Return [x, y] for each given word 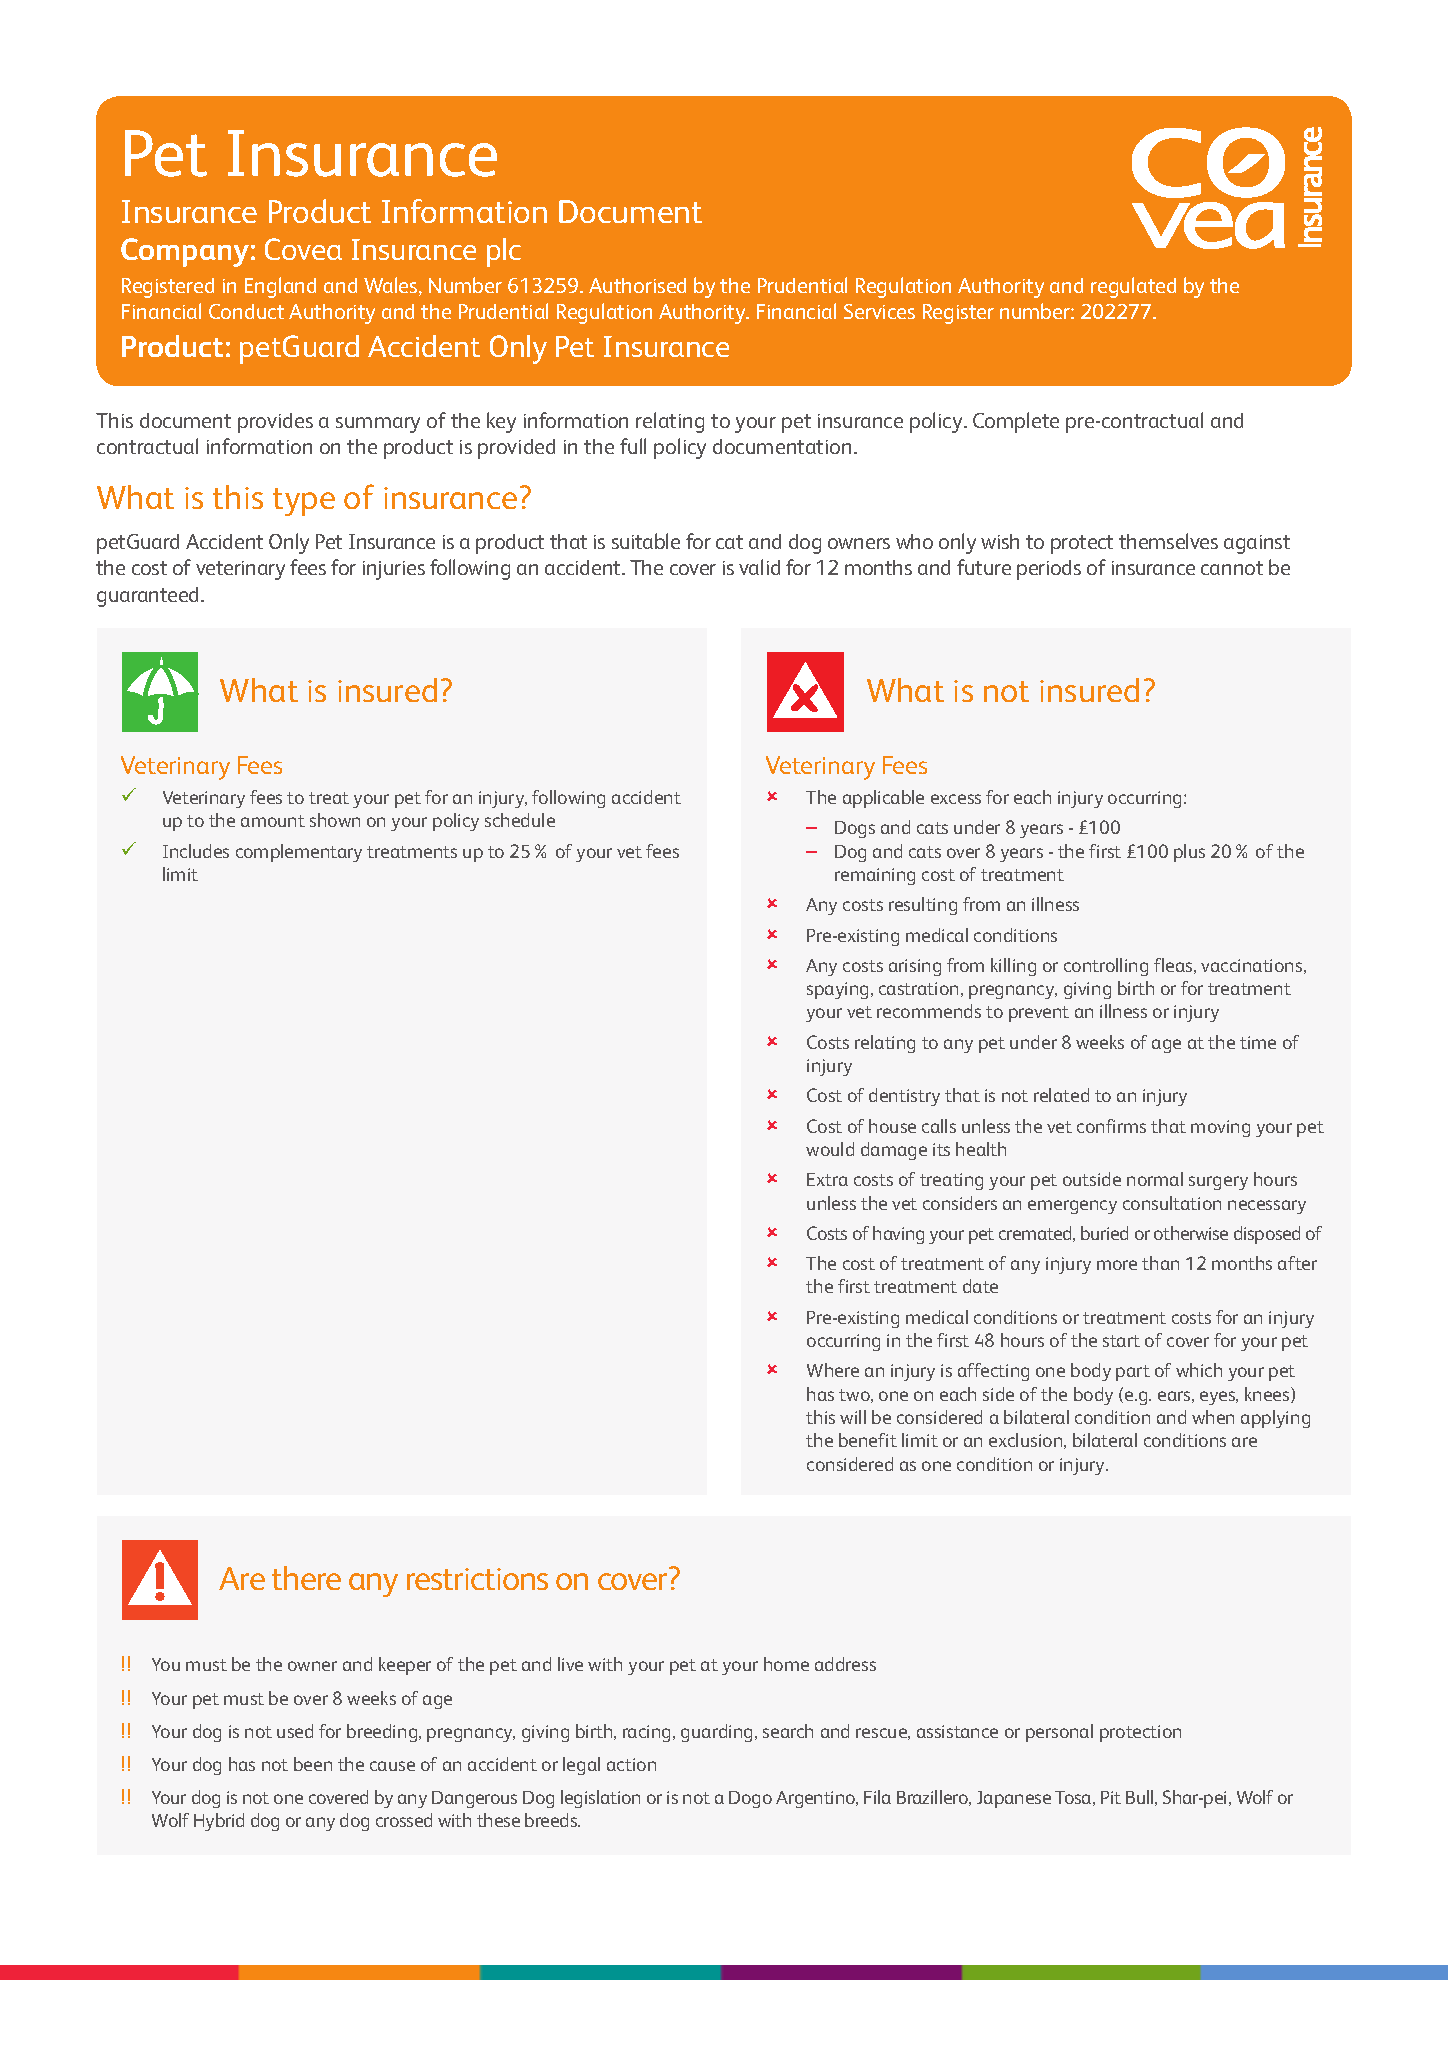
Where [833, 1370]
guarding [716, 1733]
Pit [1111, 1797]
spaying [837, 990]
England [280, 287]
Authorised [637, 285]
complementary [299, 853]
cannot [1232, 568]
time [1258, 1042]
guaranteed [149, 597]
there [306, 1578]
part [1133, 1373]
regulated [1133, 287]
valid [759, 567]
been [313, 1764]
